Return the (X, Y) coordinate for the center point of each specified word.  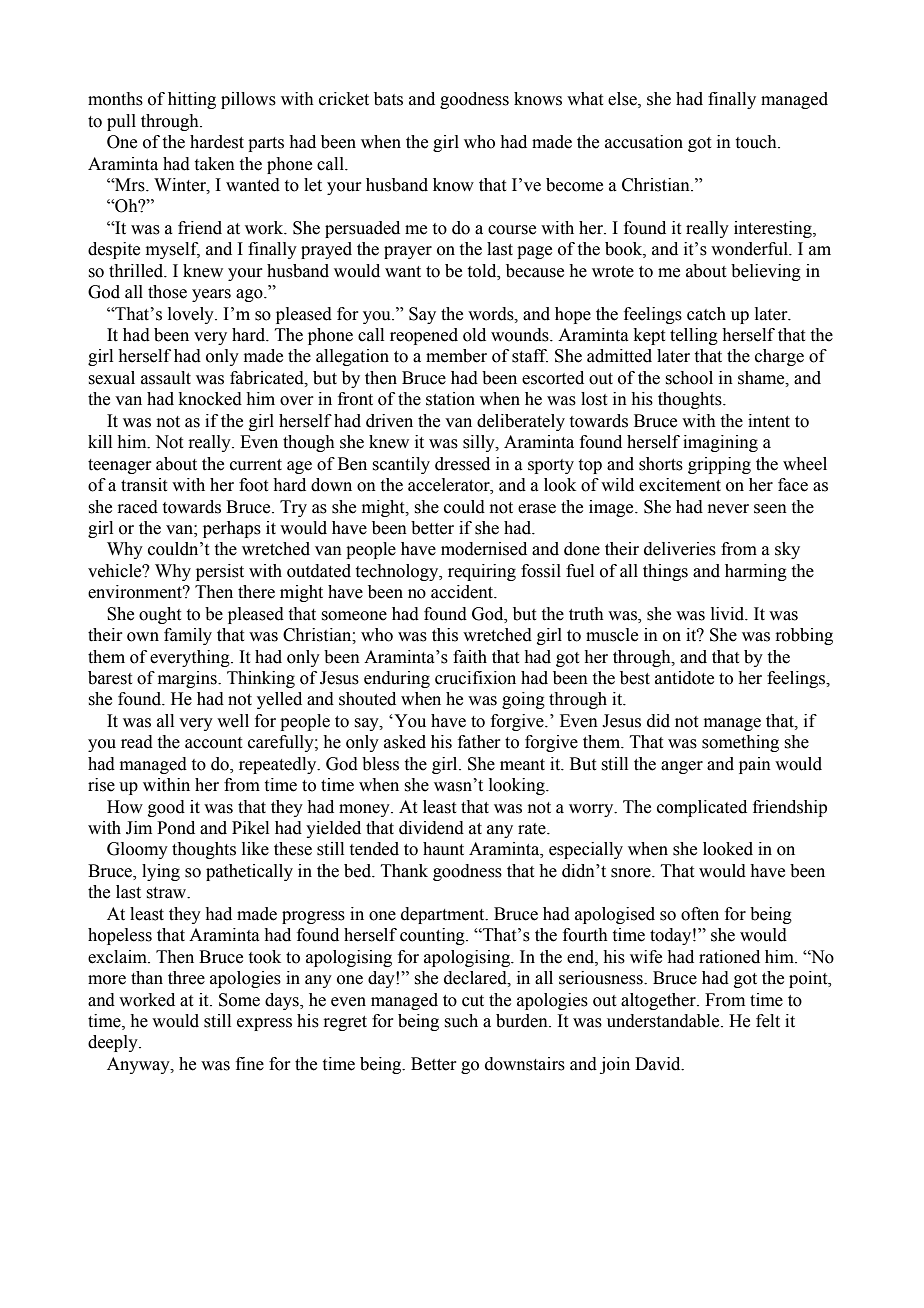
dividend (431, 828)
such (461, 1021)
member (456, 356)
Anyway (139, 1065)
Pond (176, 828)
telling (694, 336)
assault (166, 378)
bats (388, 99)
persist (220, 572)
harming (756, 572)
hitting (192, 100)
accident (463, 592)
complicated (702, 808)
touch (757, 142)
